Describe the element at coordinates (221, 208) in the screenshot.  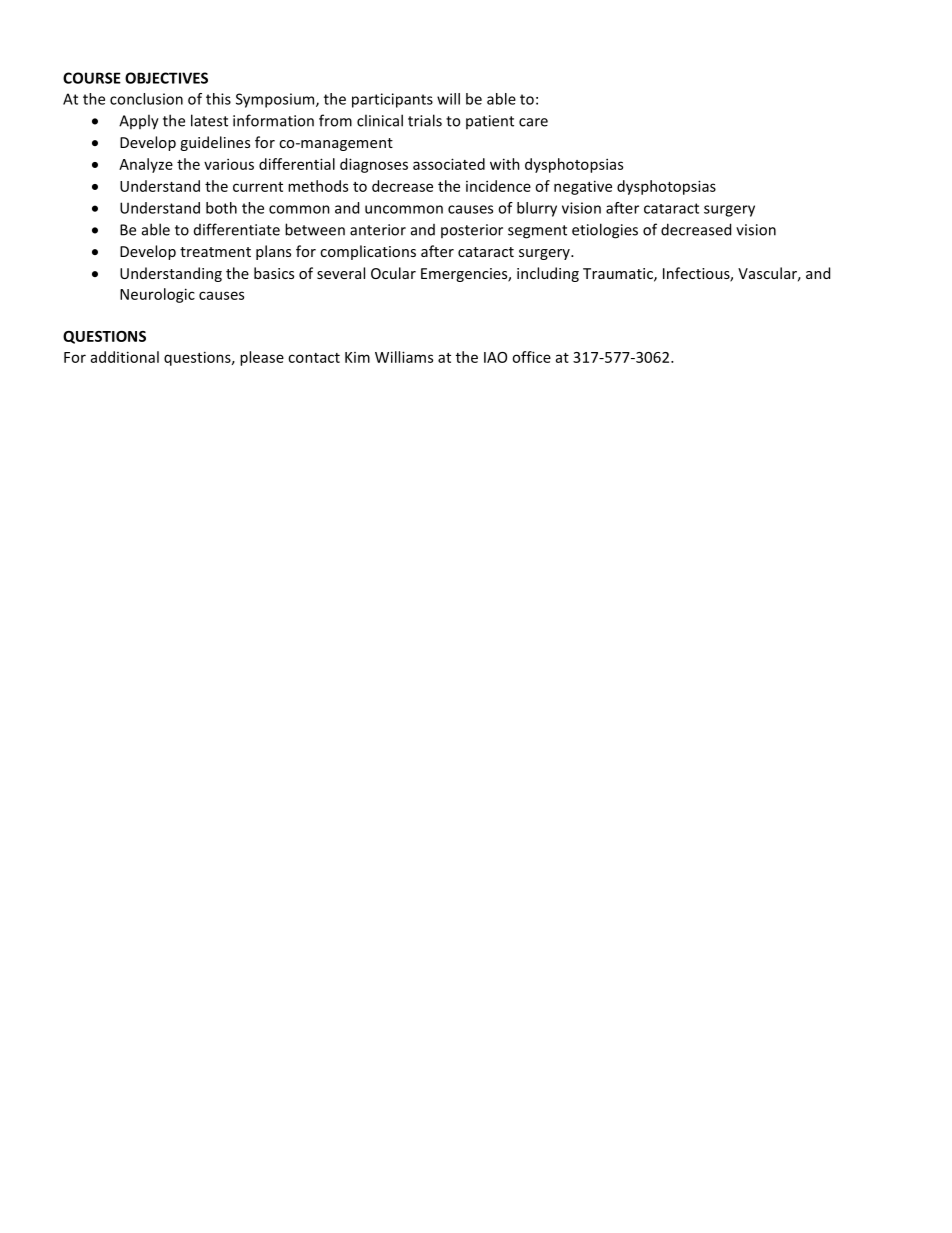
I see `both` at that location.
